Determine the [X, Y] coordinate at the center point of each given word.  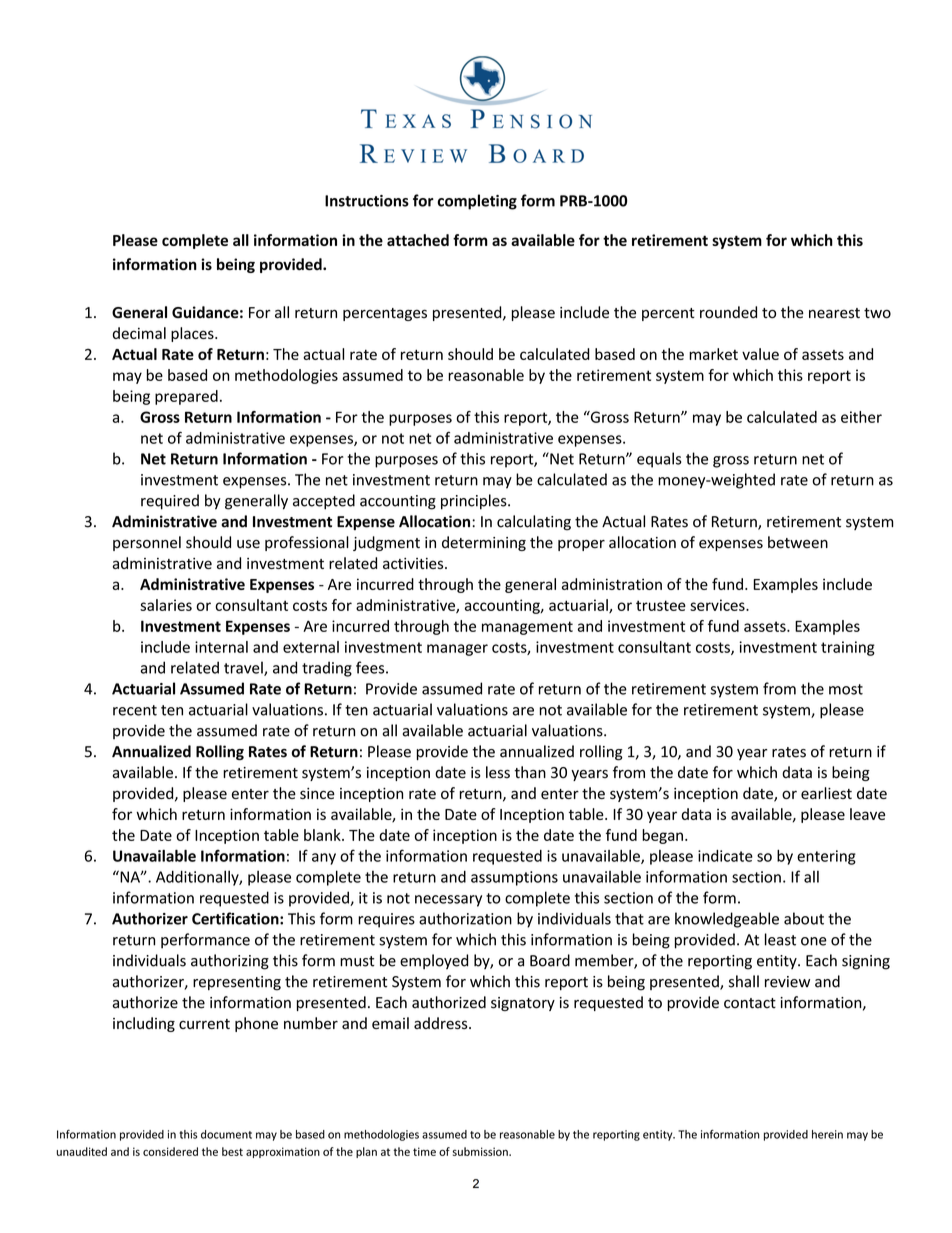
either [861, 417]
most [846, 689]
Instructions [367, 201]
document [226, 1134]
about [804, 918]
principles [475, 502]
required [170, 502]
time [424, 1151]
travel [244, 668]
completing [477, 202]
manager [457, 650]
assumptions [514, 878]
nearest [834, 313]
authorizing [230, 962]
